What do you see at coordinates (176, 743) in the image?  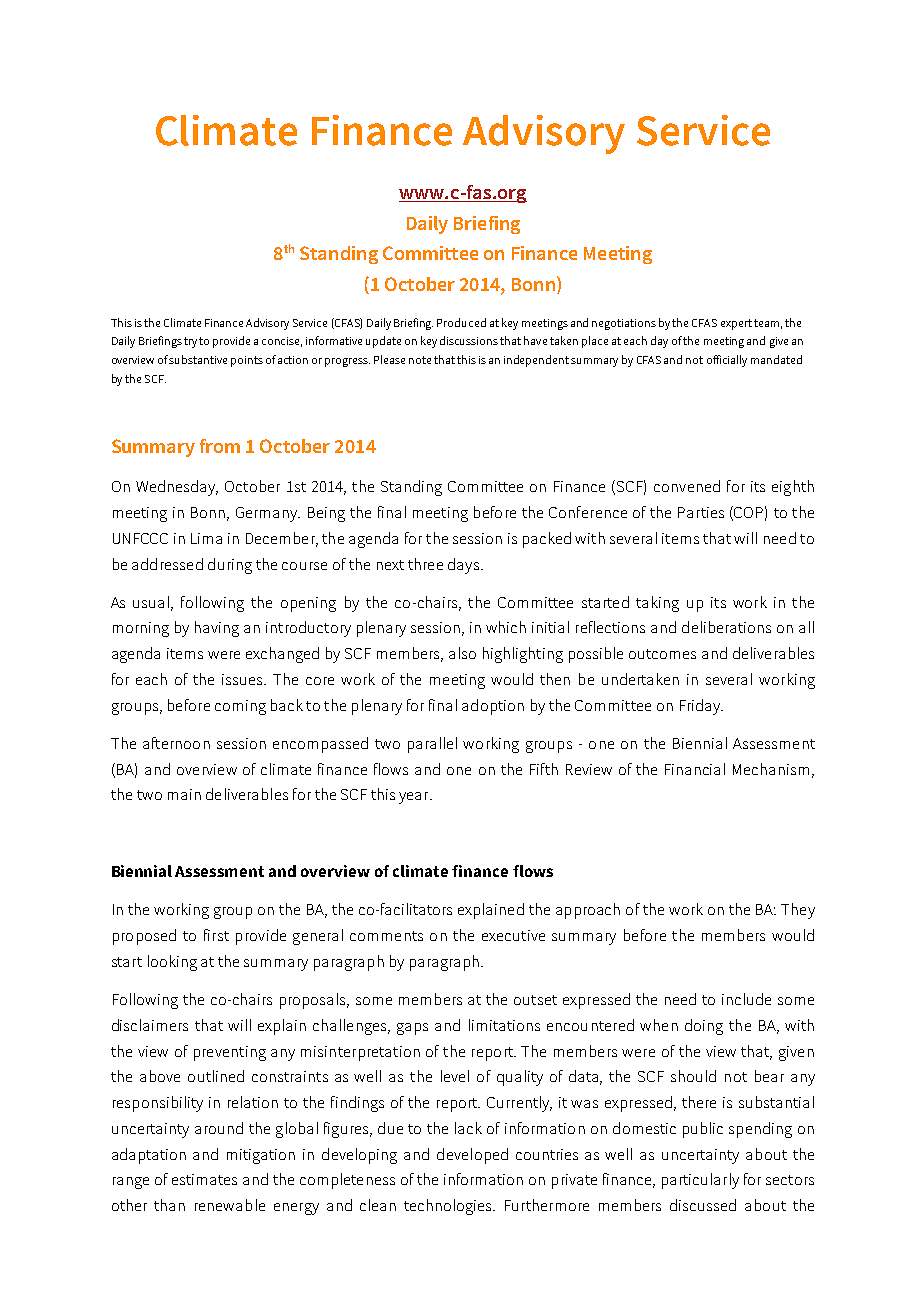 I see `afternoon` at bounding box center [176, 743].
